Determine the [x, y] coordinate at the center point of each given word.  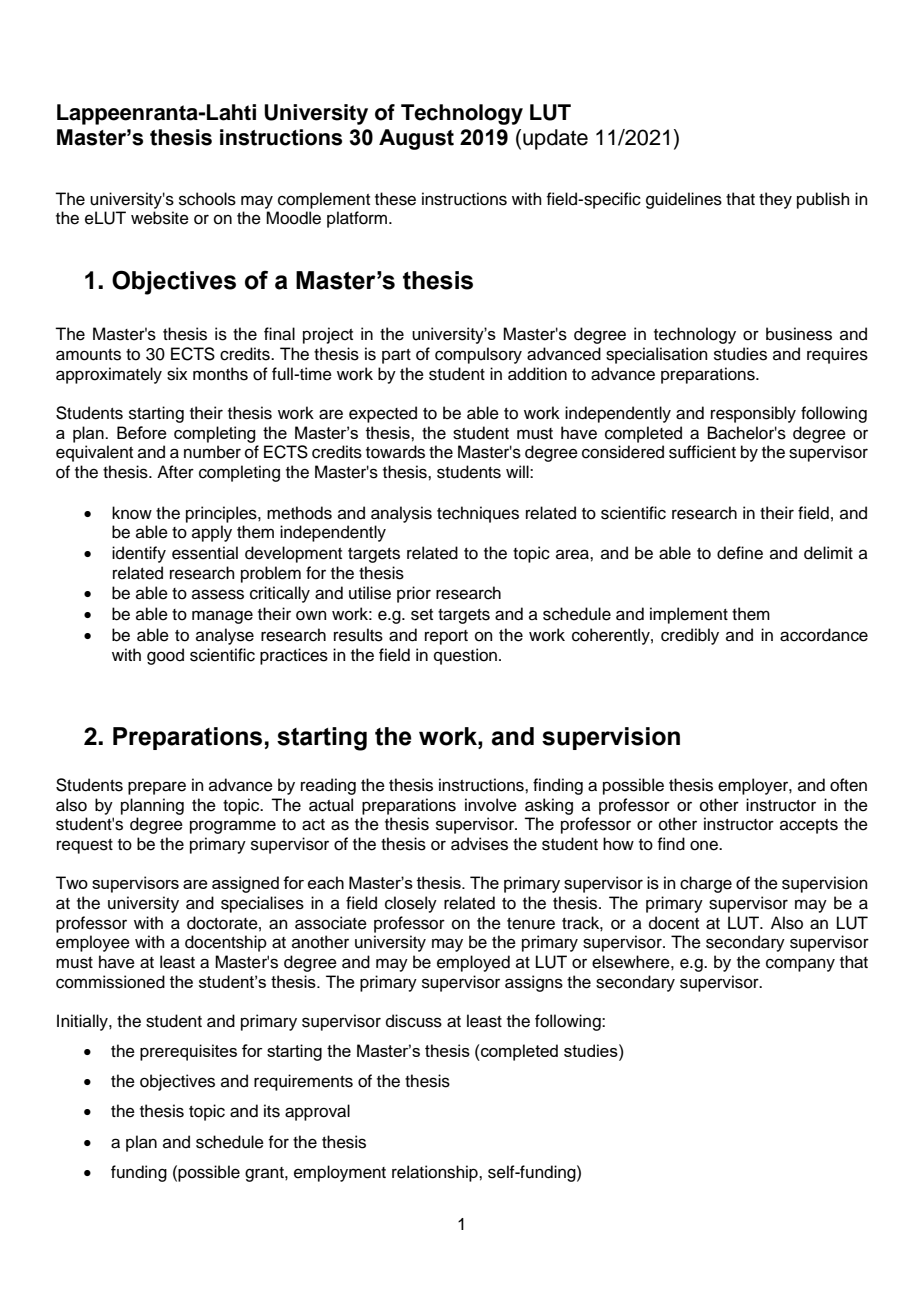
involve [491, 805]
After [175, 472]
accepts [809, 826]
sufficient [702, 452]
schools [207, 199]
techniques [478, 514]
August [416, 139]
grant [265, 1174]
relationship [436, 1173]
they [775, 200]
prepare [157, 788]
